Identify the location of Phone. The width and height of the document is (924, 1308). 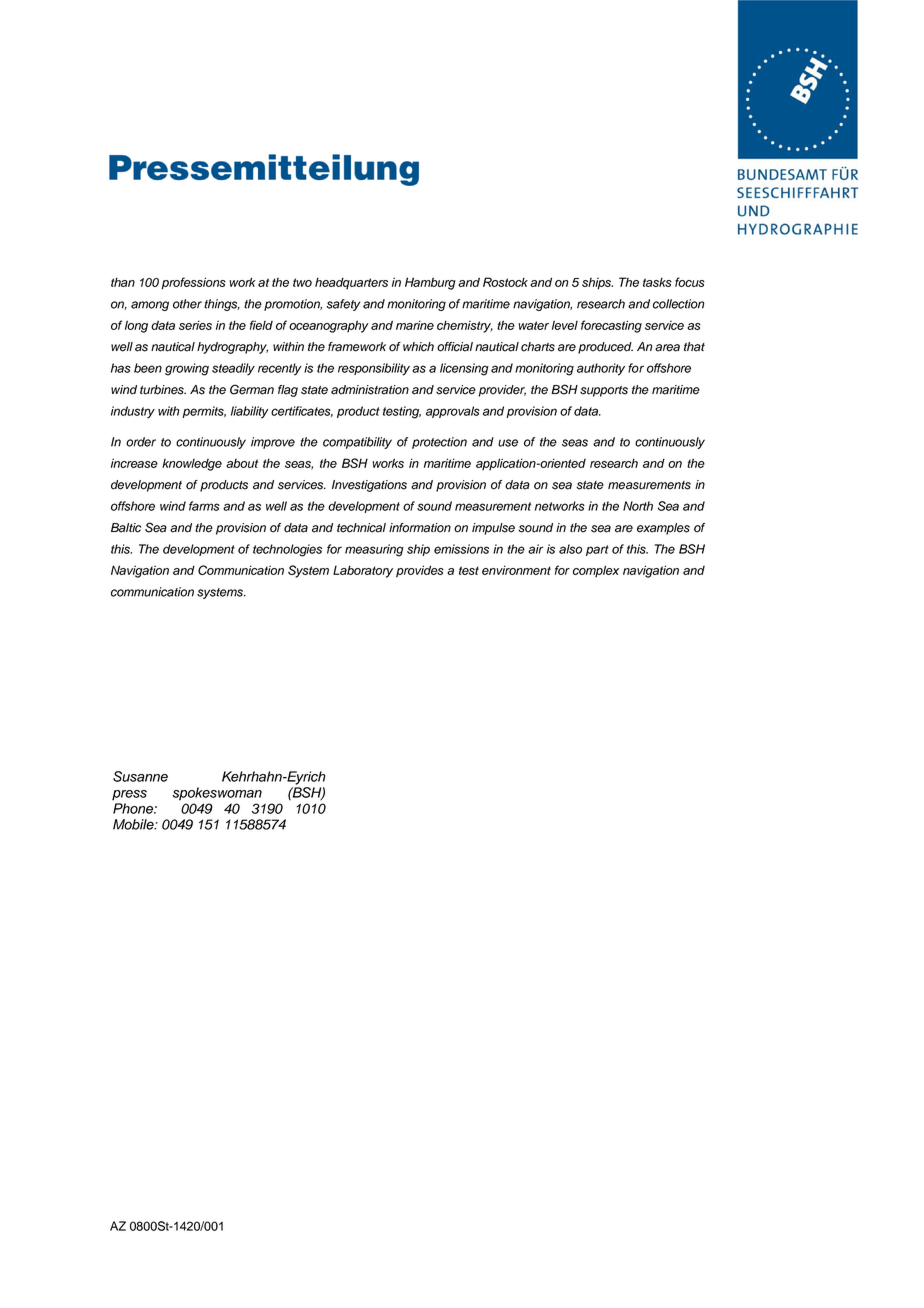
(134, 808).
